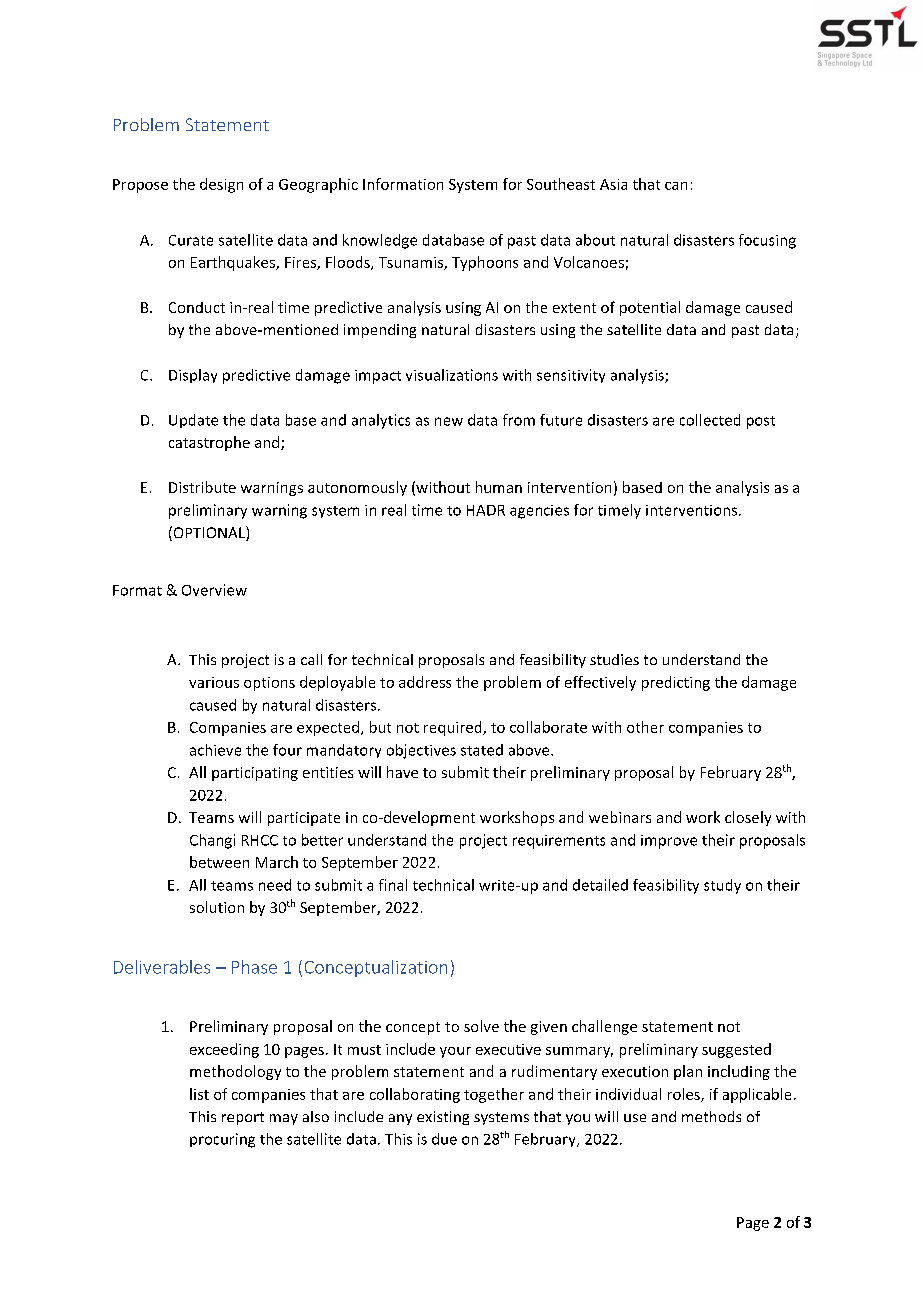  What do you see at coordinates (209, 443) in the screenshot?
I see `catastrophe` at bounding box center [209, 443].
